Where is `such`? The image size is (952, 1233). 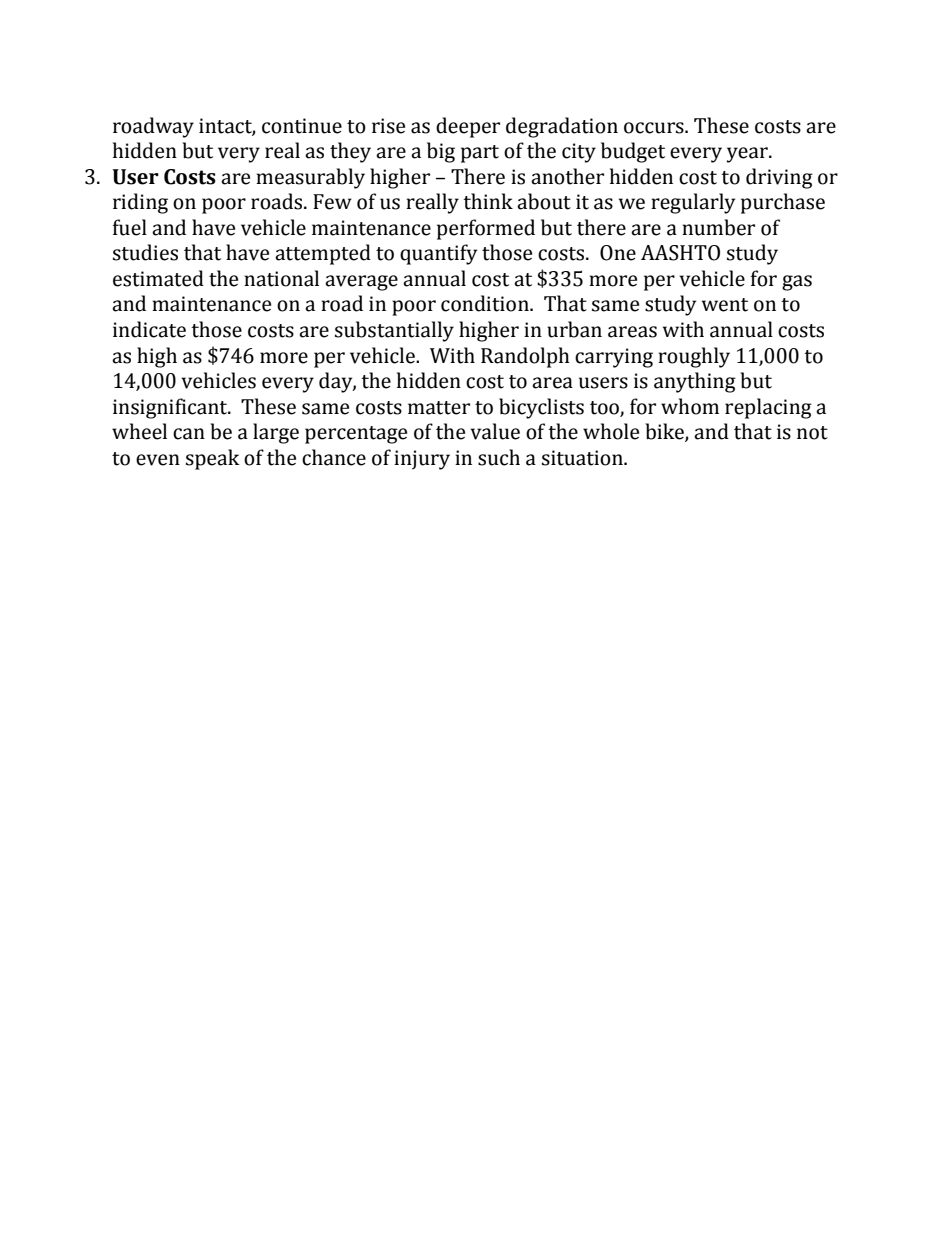 such is located at coordinates (499, 457).
